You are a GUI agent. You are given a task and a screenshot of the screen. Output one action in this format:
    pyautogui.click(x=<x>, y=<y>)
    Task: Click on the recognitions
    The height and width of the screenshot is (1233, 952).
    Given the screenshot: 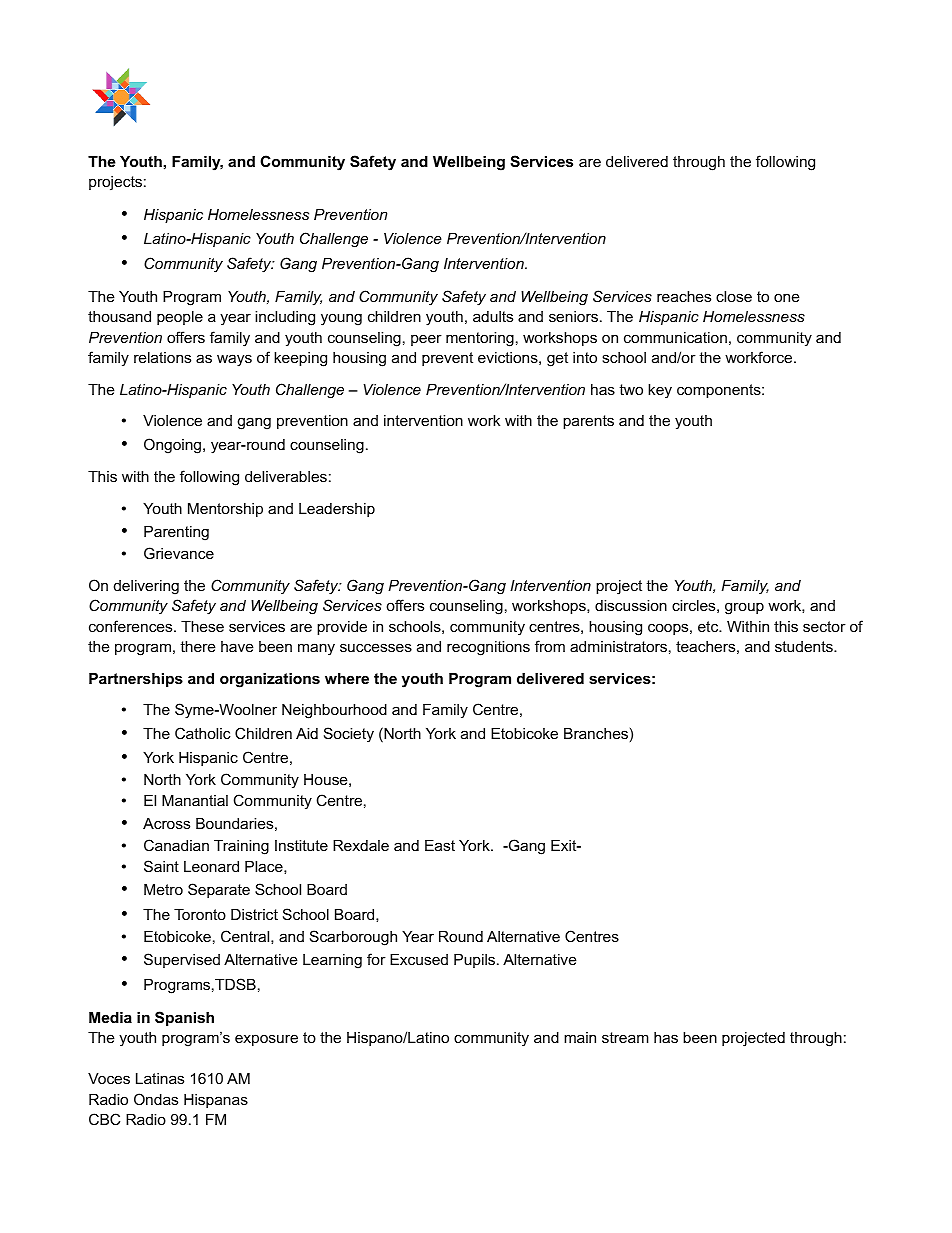 What is the action you would take?
    pyautogui.click(x=488, y=648)
